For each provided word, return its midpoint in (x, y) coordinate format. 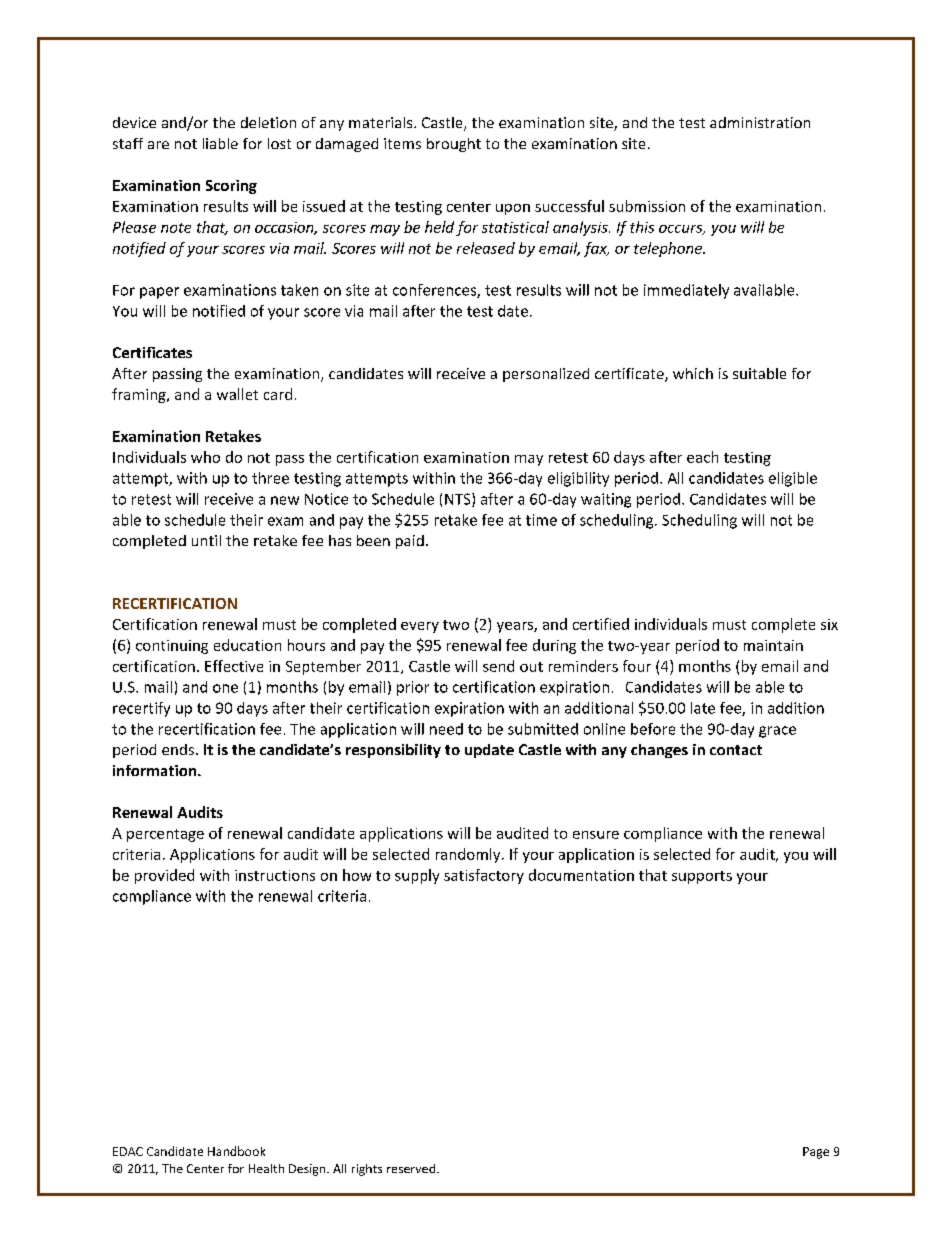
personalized (546, 375)
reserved (411, 1168)
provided (164, 876)
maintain (773, 645)
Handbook (236, 1151)
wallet (237, 394)
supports (702, 877)
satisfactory (484, 876)
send (498, 666)
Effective (234, 666)
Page (816, 1153)
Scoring (231, 187)
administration (760, 122)
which (693, 373)
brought (454, 145)
